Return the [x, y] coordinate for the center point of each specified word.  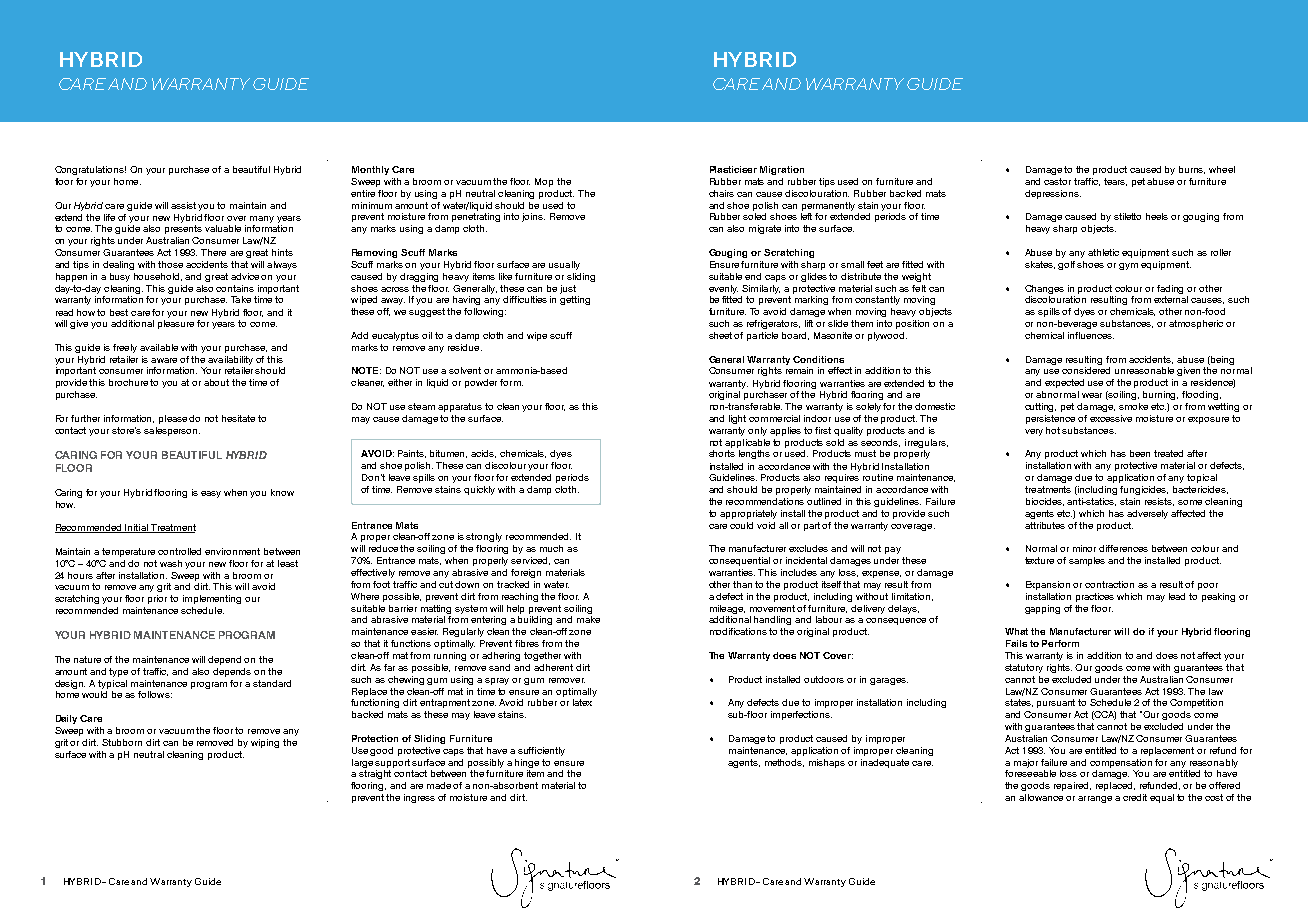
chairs [721, 193]
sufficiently [541, 751]
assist [183, 205]
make [588, 619]
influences [1091, 335]
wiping [265, 743]
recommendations [765, 501]
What [1016, 631]
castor [1057, 181]
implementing [212, 599]
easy [211, 494]
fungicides [1144, 490]
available [159, 347]
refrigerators [773, 324]
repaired [1072, 786]
